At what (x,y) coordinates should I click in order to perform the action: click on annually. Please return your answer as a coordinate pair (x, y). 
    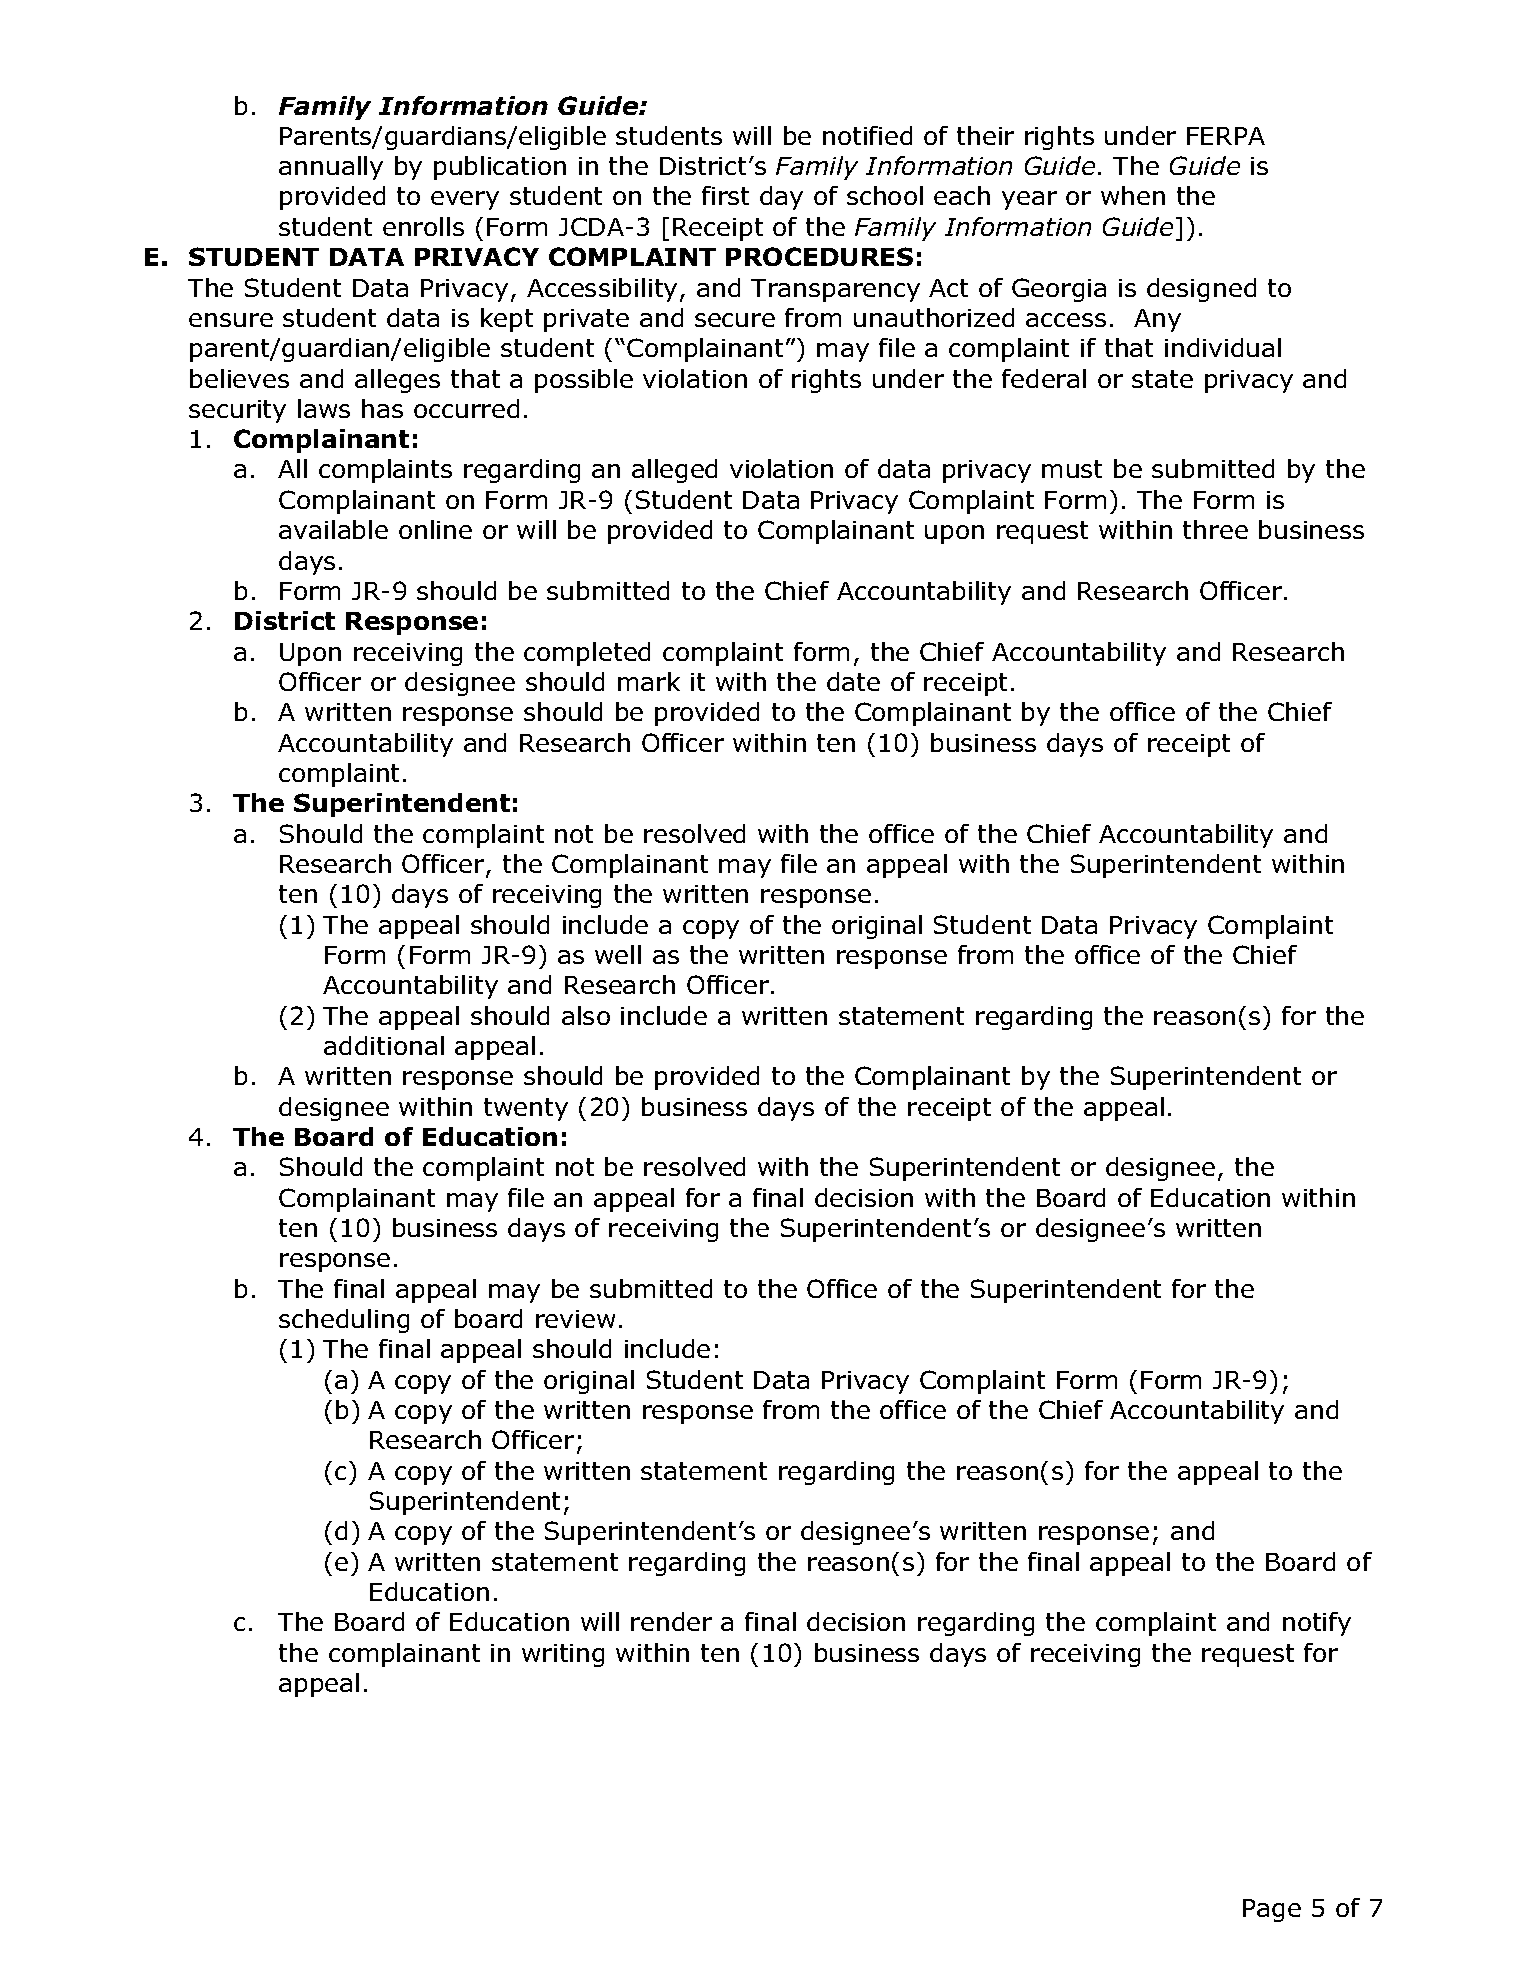
    Looking at the image, I should click on (331, 168).
